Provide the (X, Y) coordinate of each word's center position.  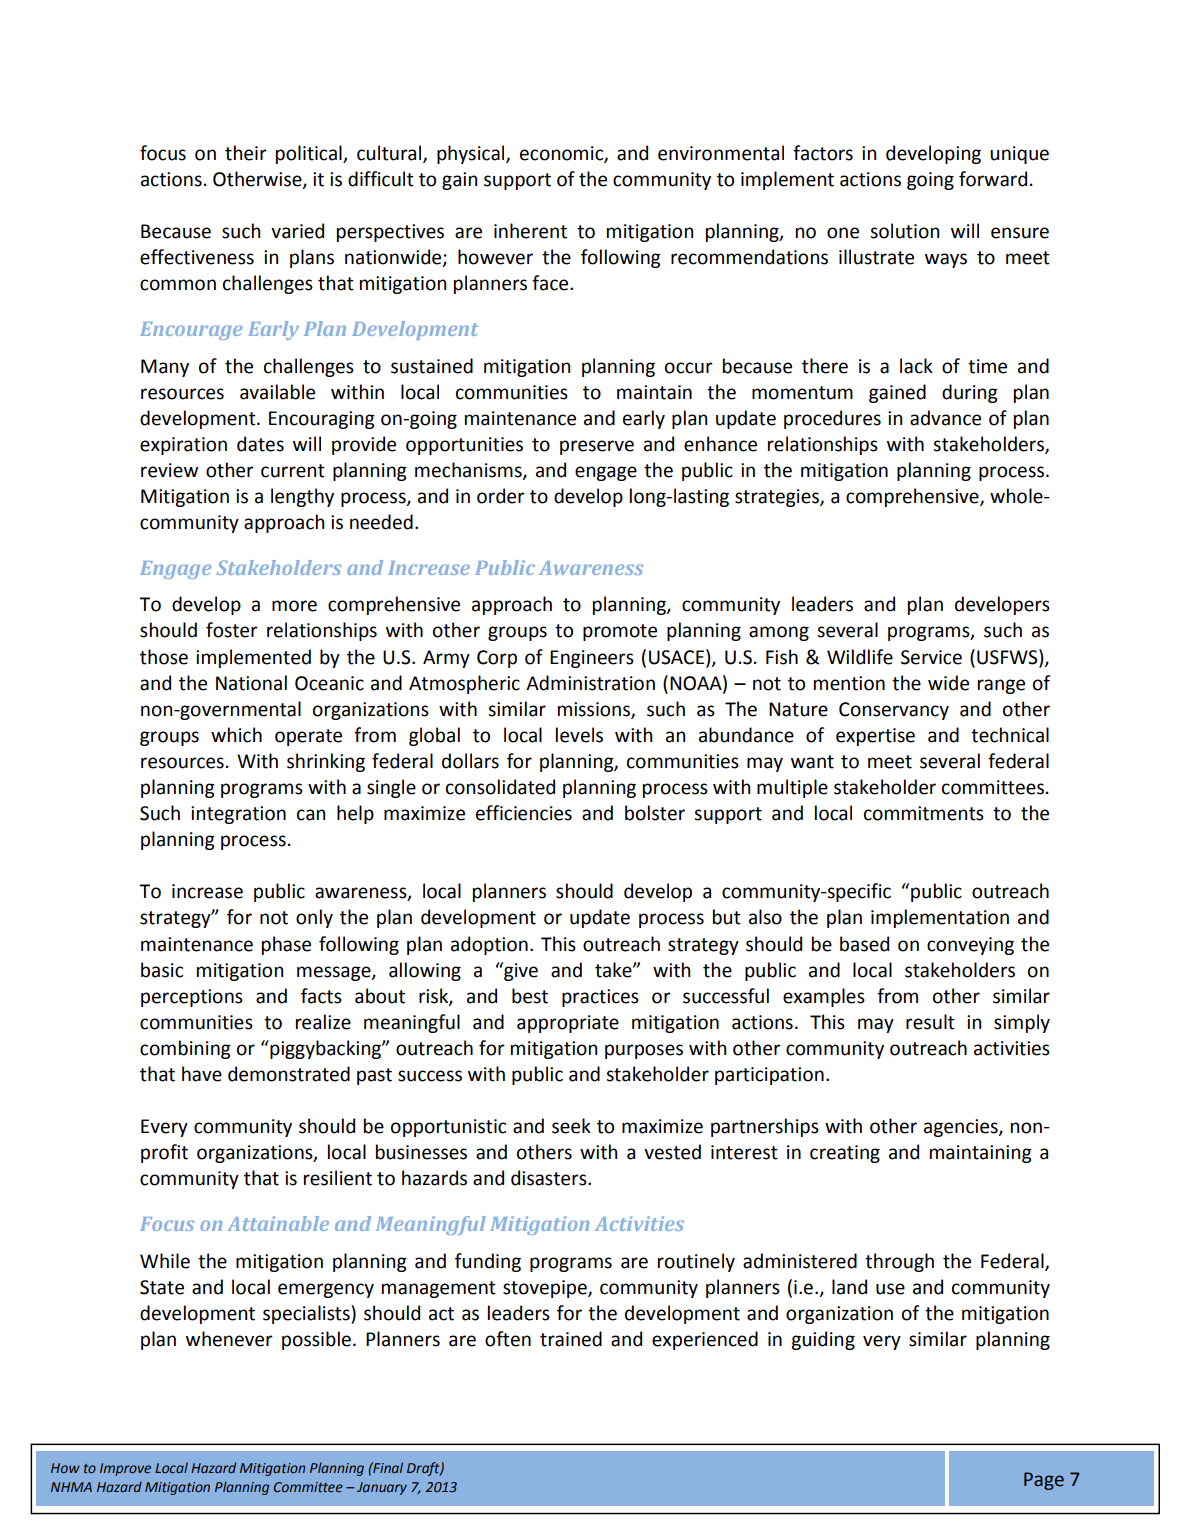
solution (904, 231)
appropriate (568, 1024)
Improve (125, 1469)
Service (931, 657)
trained (571, 1339)
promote (620, 632)
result (930, 1022)
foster (232, 630)
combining (185, 1049)
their (246, 153)
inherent (530, 231)
